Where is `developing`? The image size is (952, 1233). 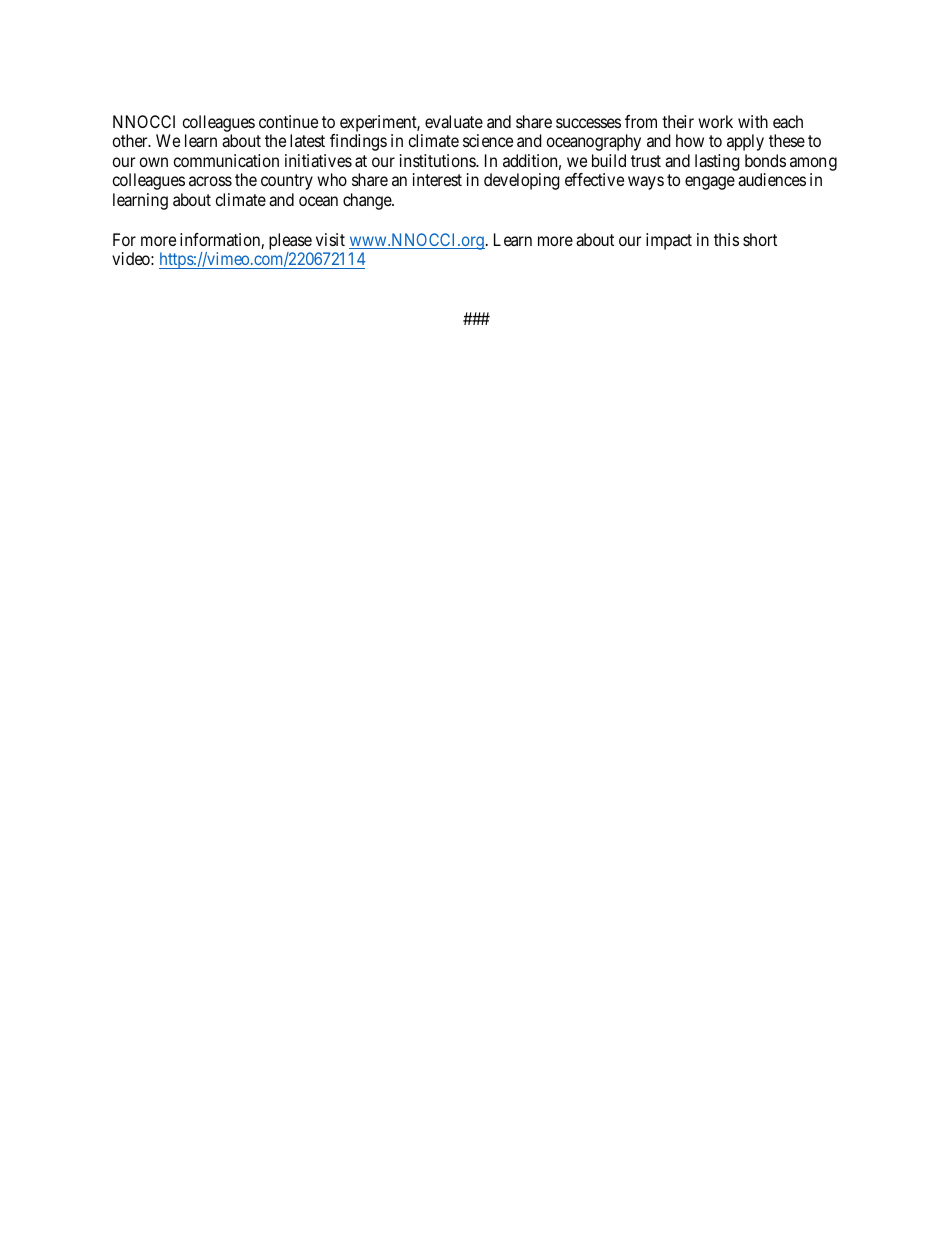
developing is located at coordinates (522, 181).
